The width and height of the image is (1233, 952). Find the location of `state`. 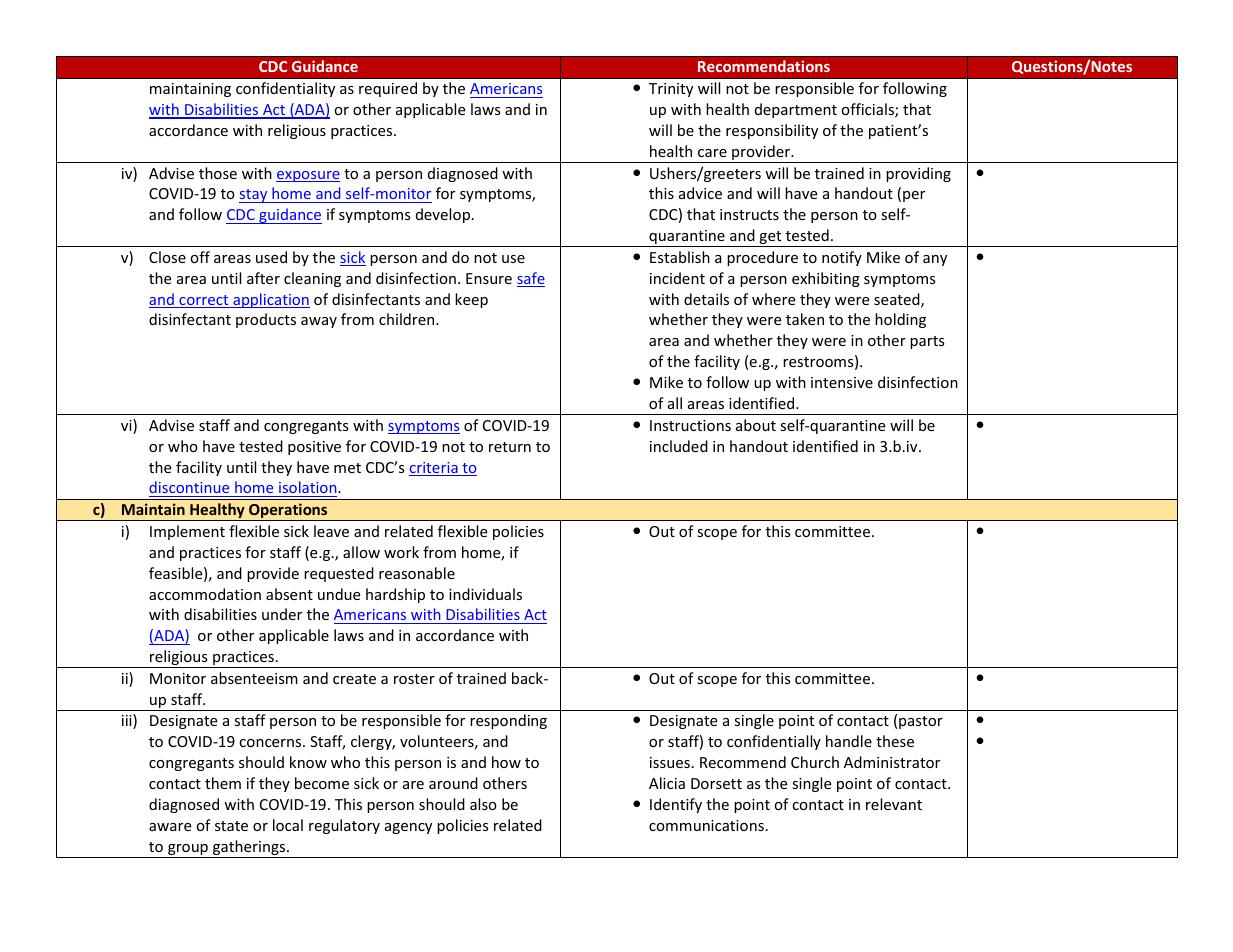

state is located at coordinates (231, 826).
